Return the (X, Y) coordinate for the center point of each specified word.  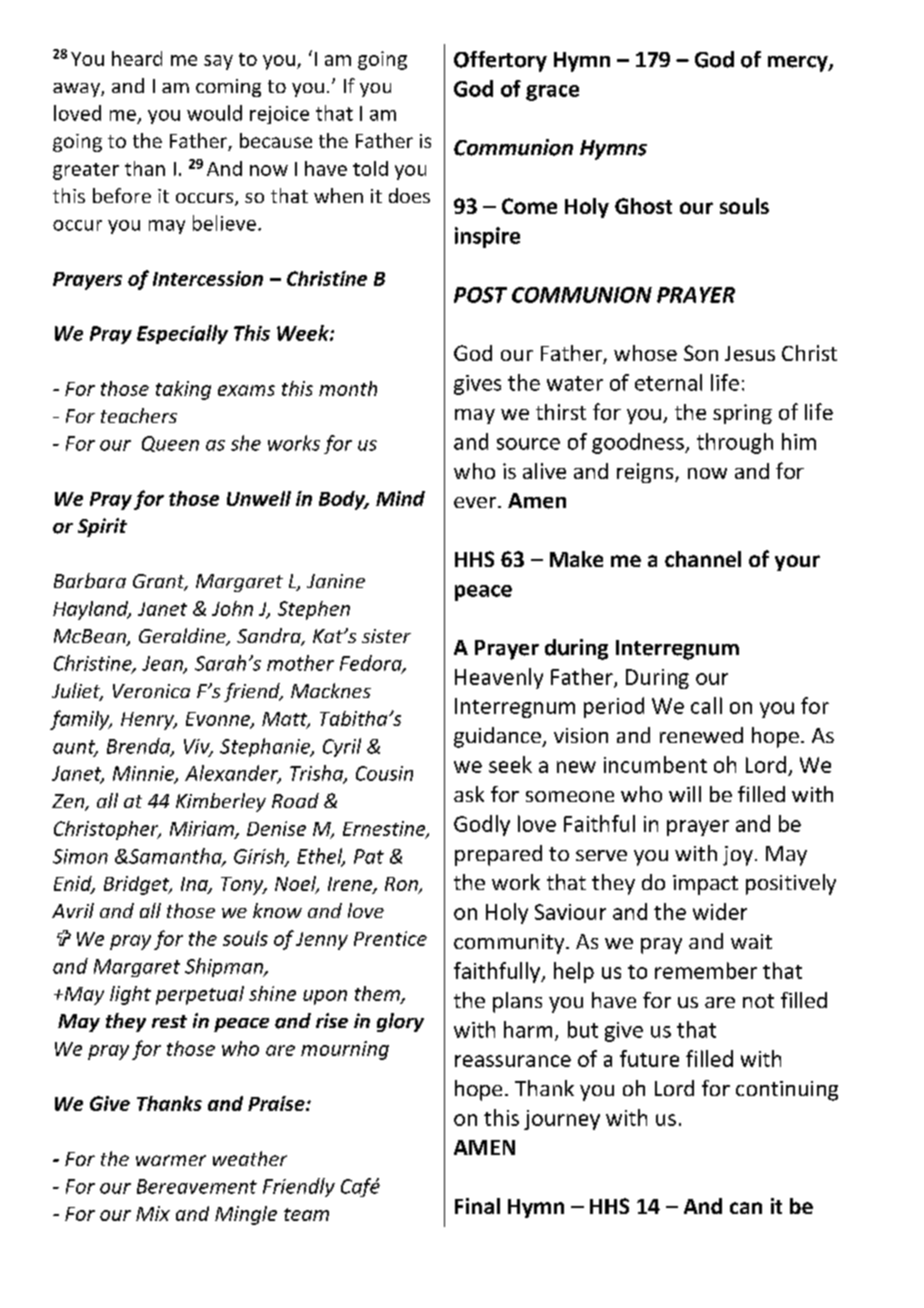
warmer (171, 1160)
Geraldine (183, 637)
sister (386, 636)
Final (477, 1206)
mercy (799, 64)
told (370, 168)
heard (137, 58)
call (706, 705)
